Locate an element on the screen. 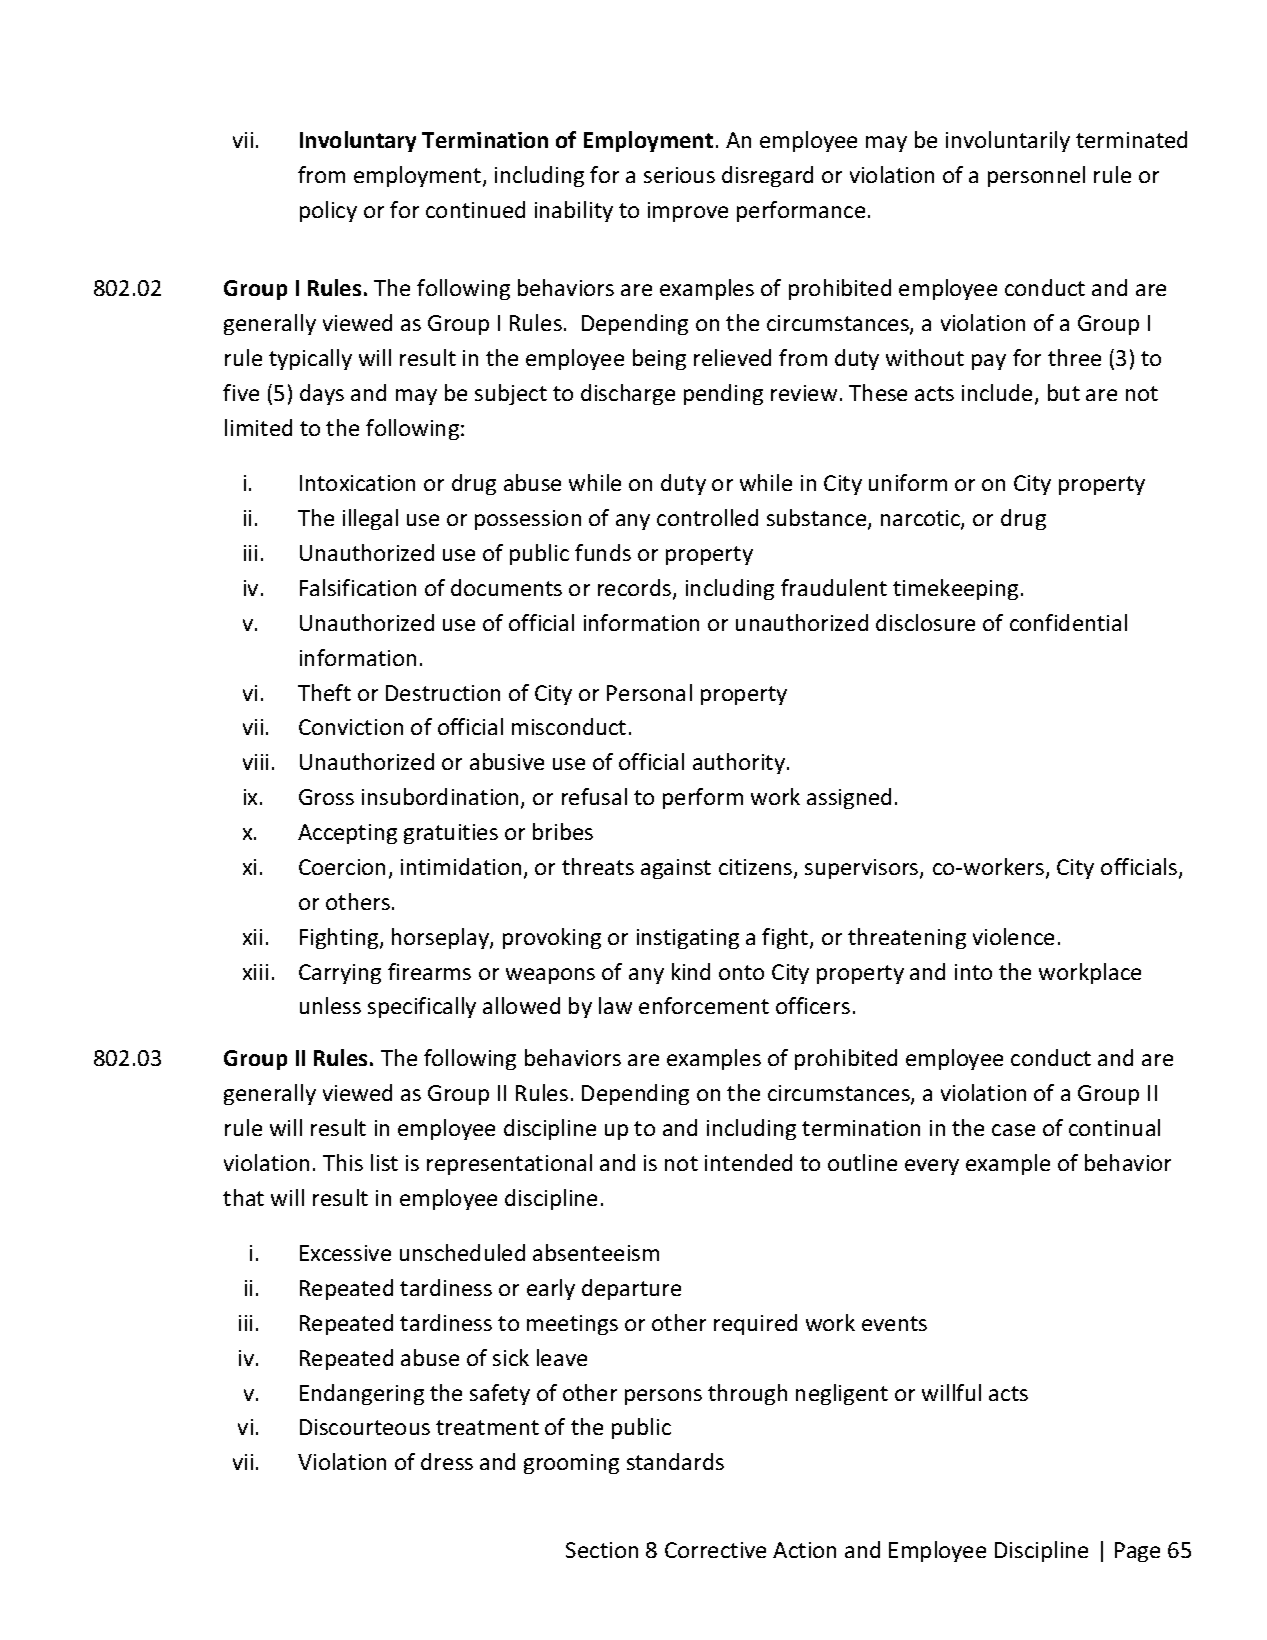 The image size is (1267, 1640). policy is located at coordinates (328, 211).
